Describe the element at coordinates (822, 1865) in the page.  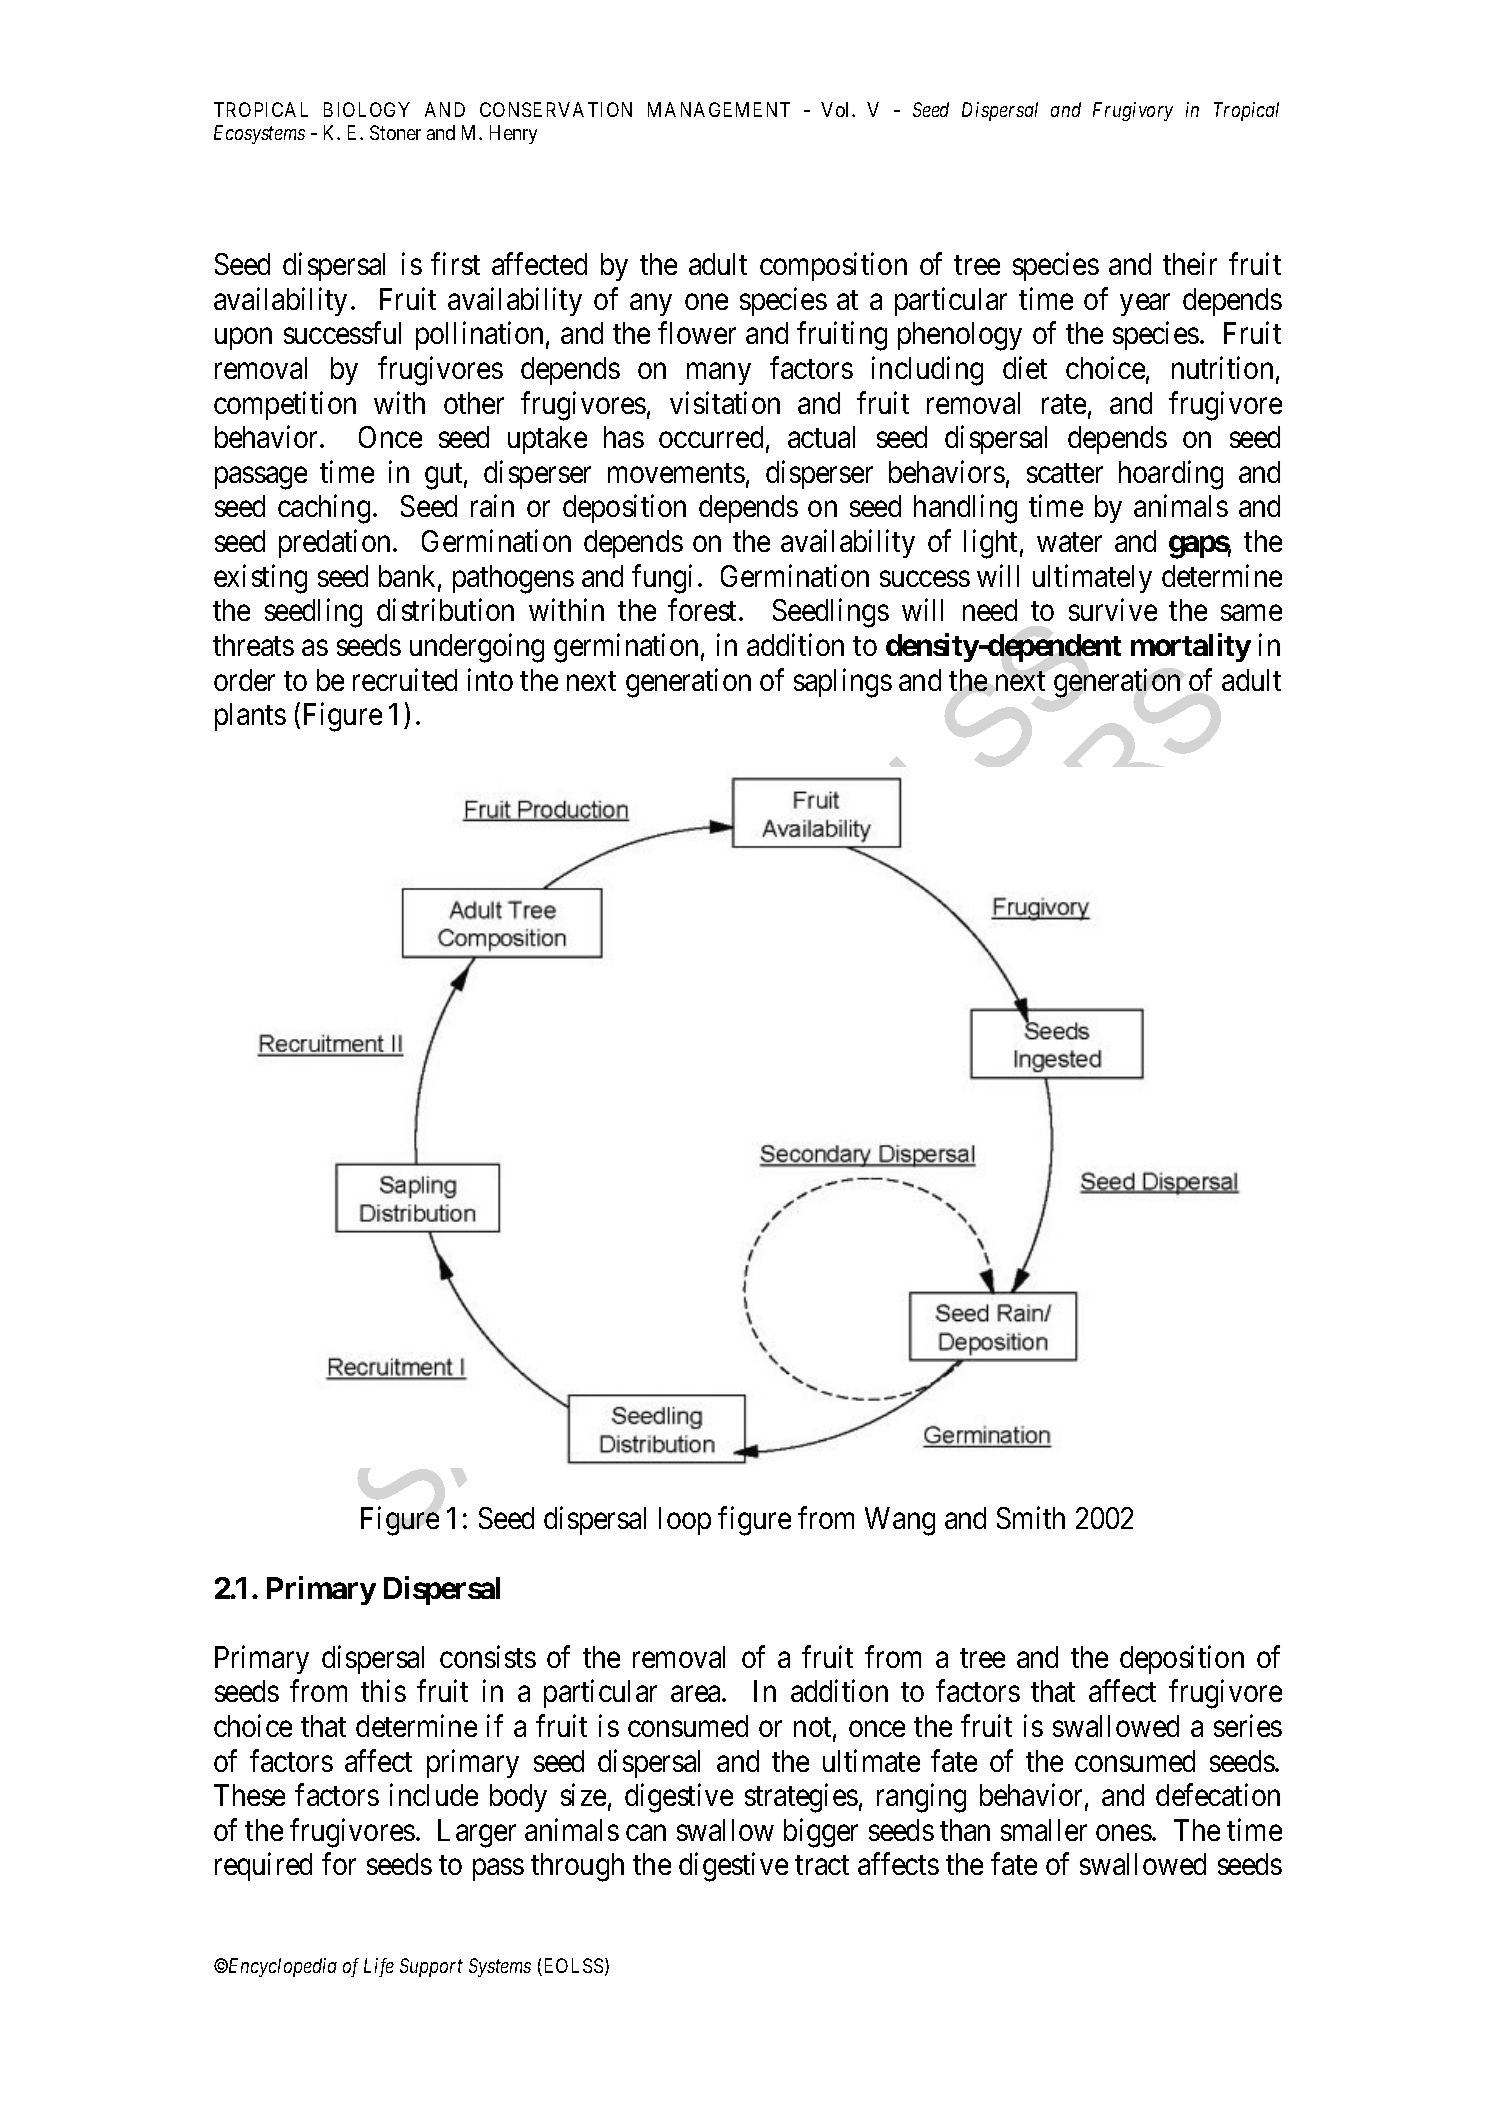
I see `tract` at that location.
